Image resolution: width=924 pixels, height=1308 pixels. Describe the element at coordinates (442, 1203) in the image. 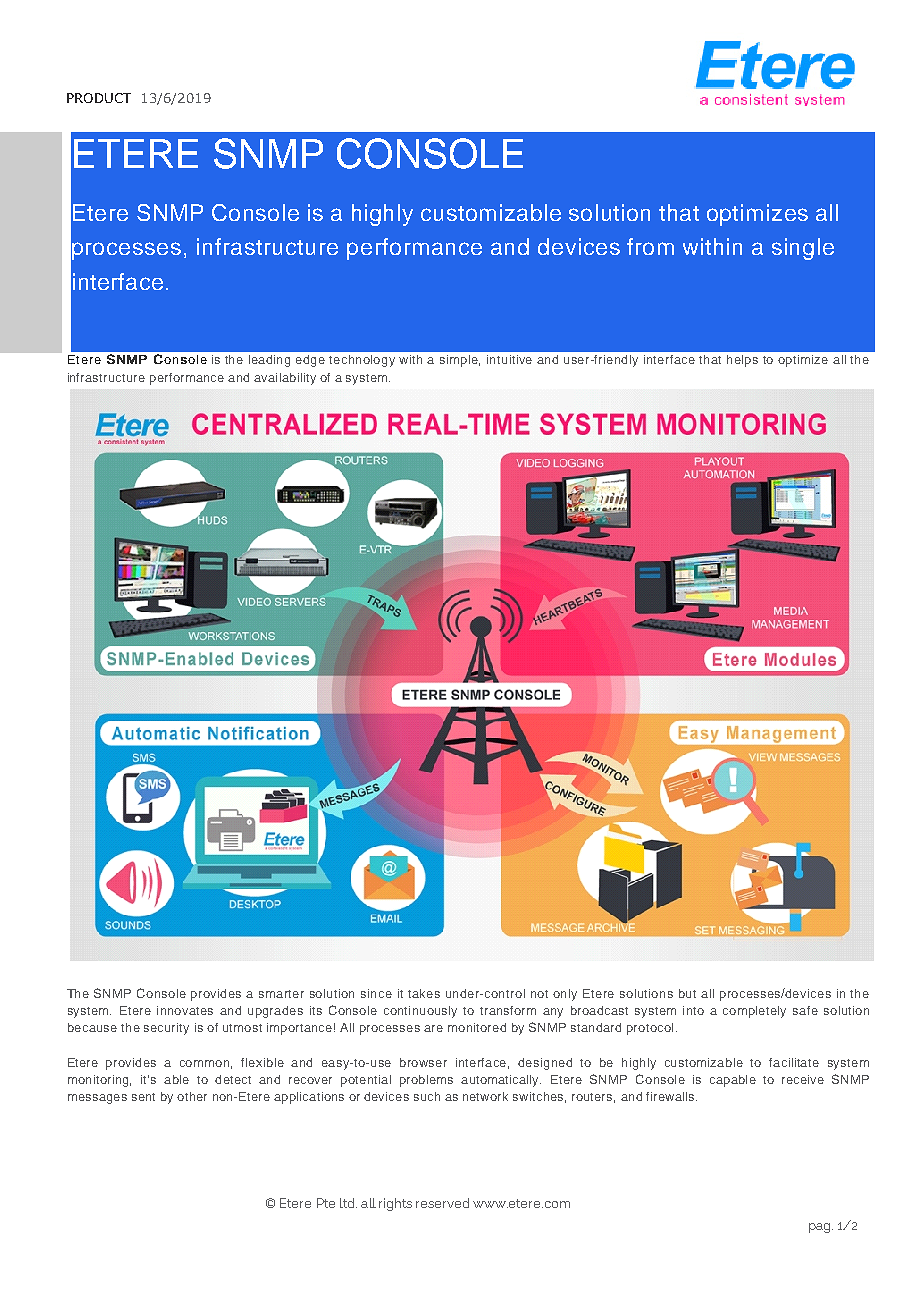

I see `reserved` at that location.
